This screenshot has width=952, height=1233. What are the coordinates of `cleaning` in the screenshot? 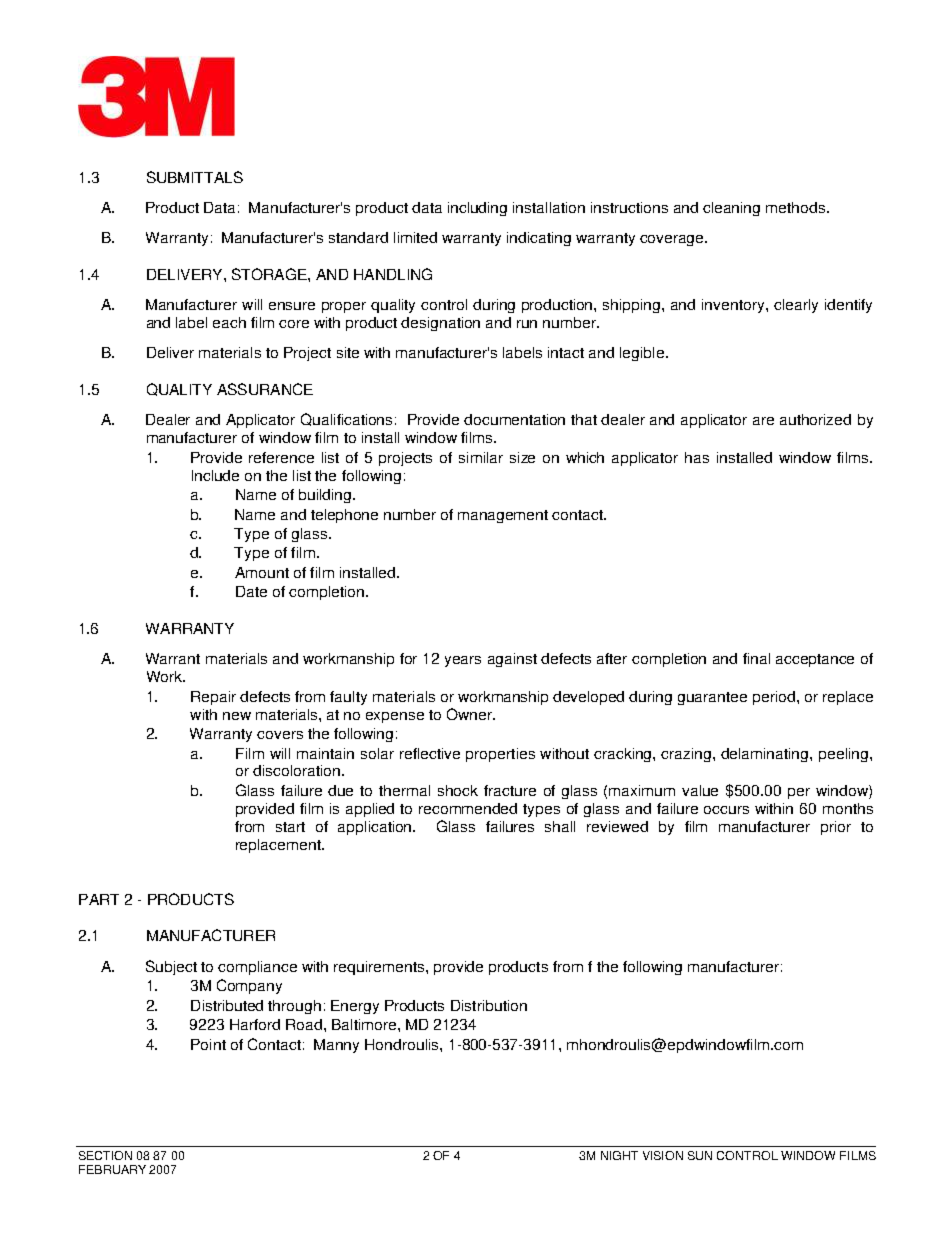 It's located at (731, 209).
